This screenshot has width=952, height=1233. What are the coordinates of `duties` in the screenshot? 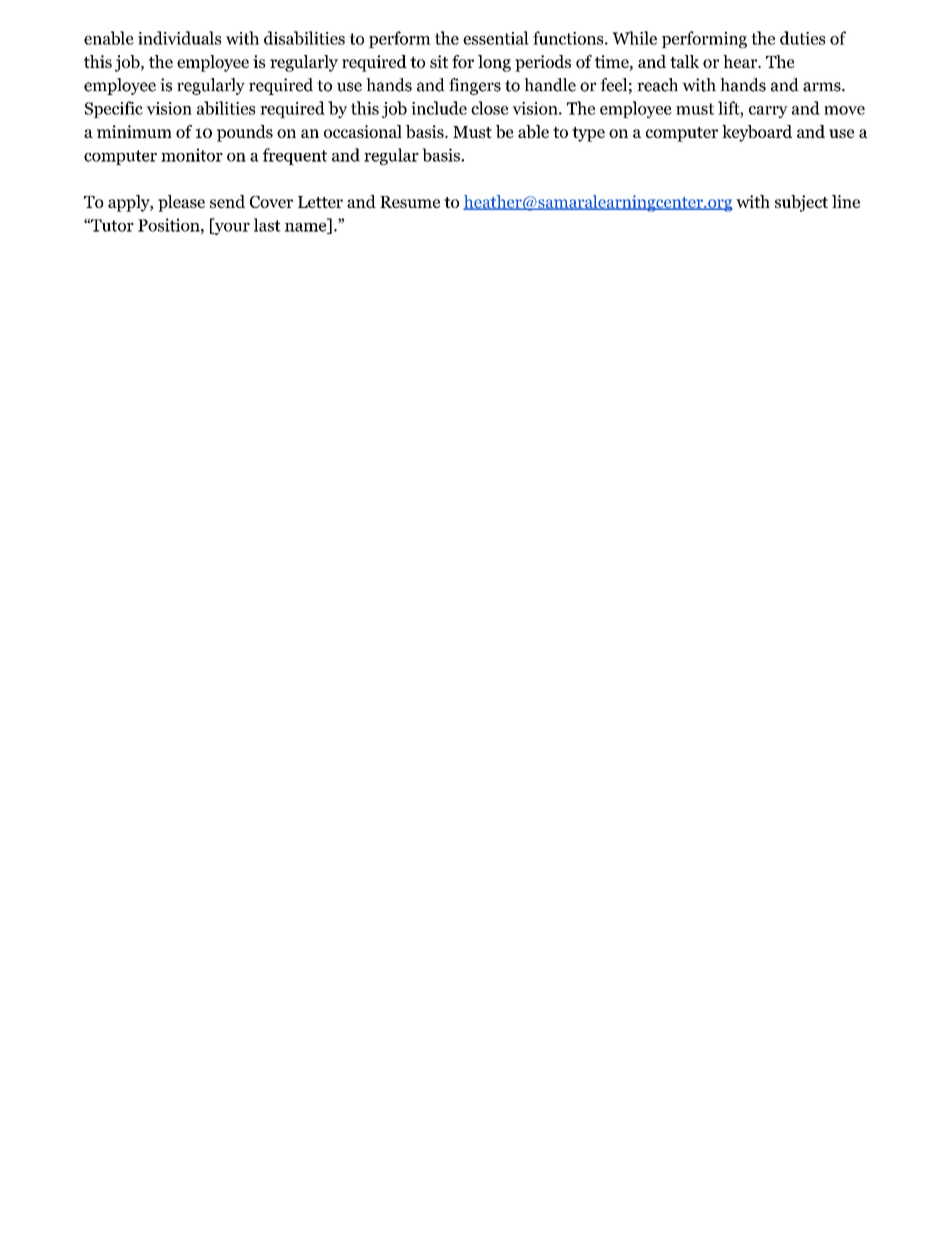 It's located at (802, 38).
